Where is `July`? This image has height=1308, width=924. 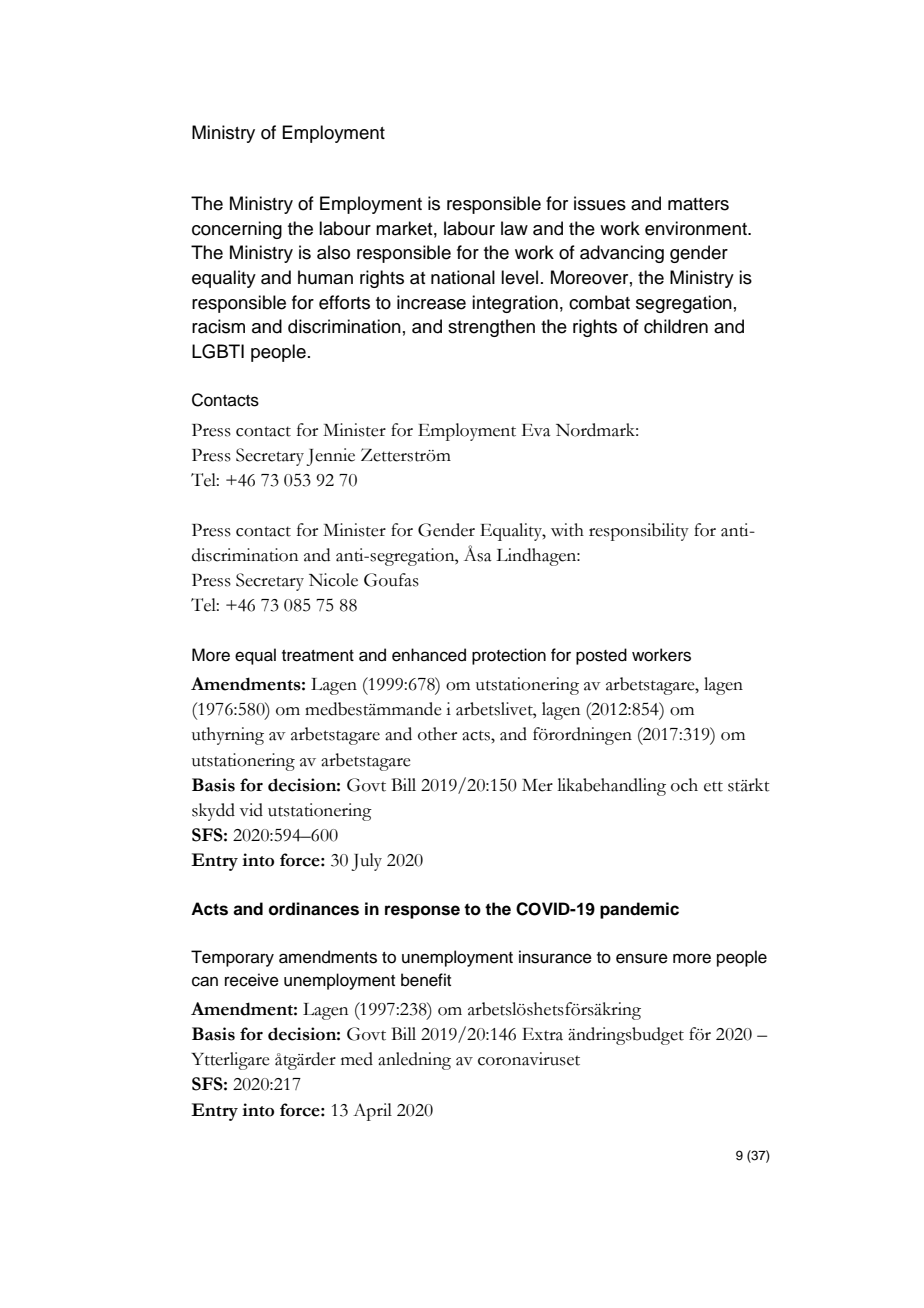 July is located at coordinates (366, 862).
